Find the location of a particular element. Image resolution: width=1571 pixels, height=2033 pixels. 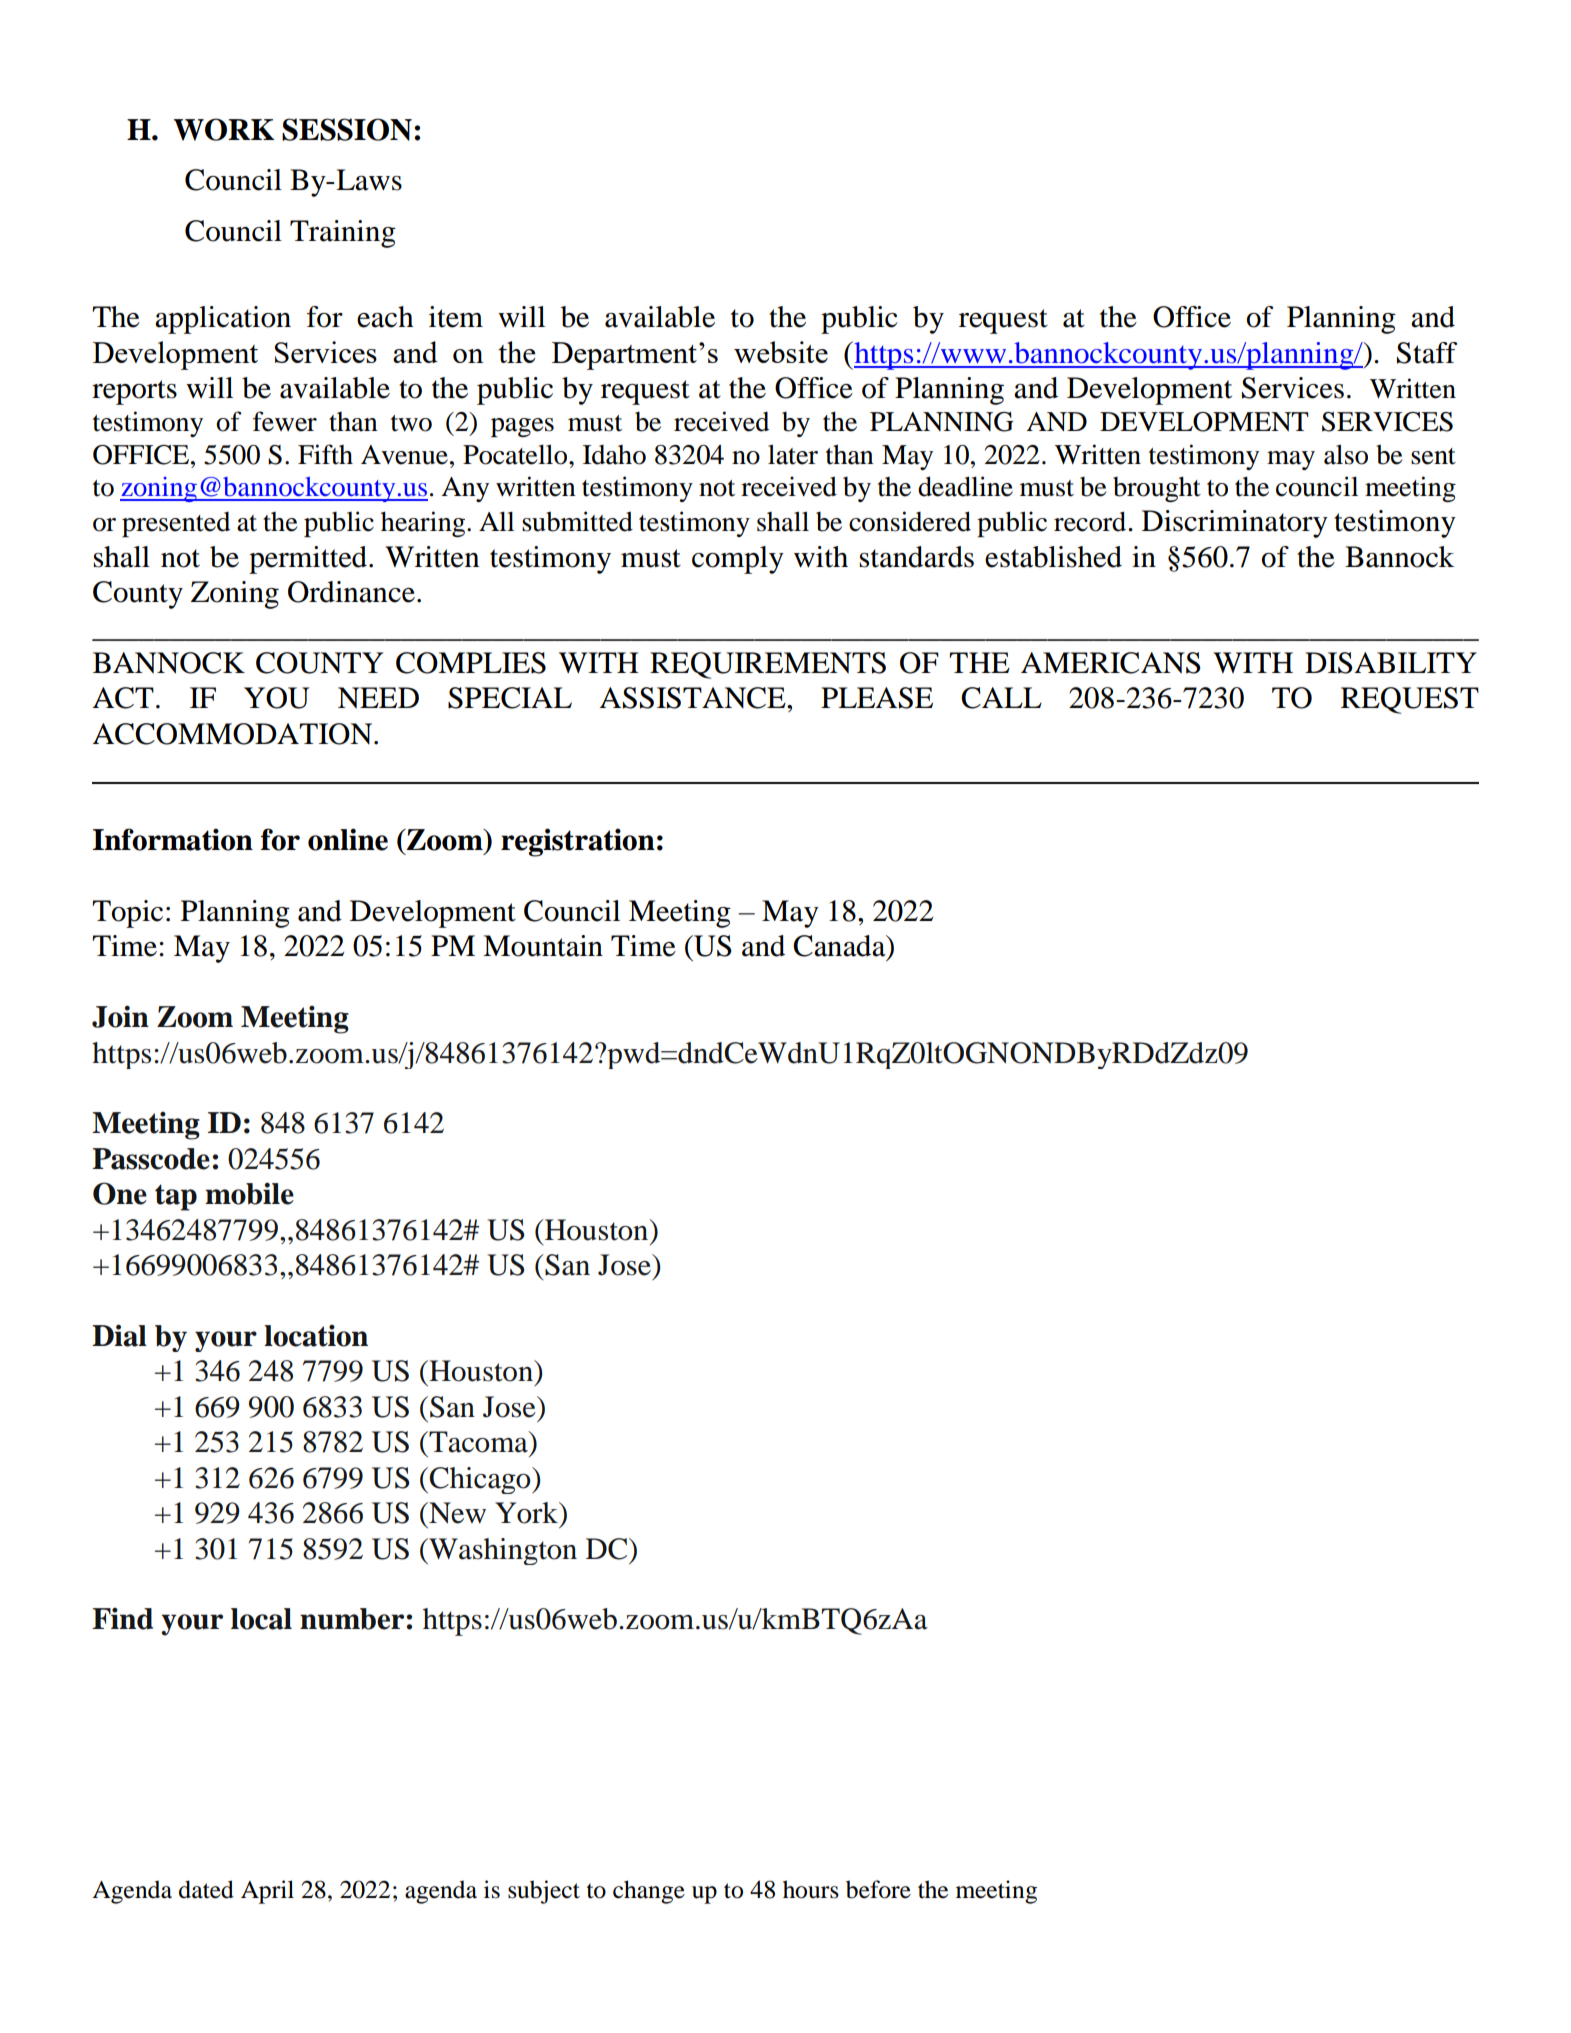

Canada is located at coordinates (840, 946).
